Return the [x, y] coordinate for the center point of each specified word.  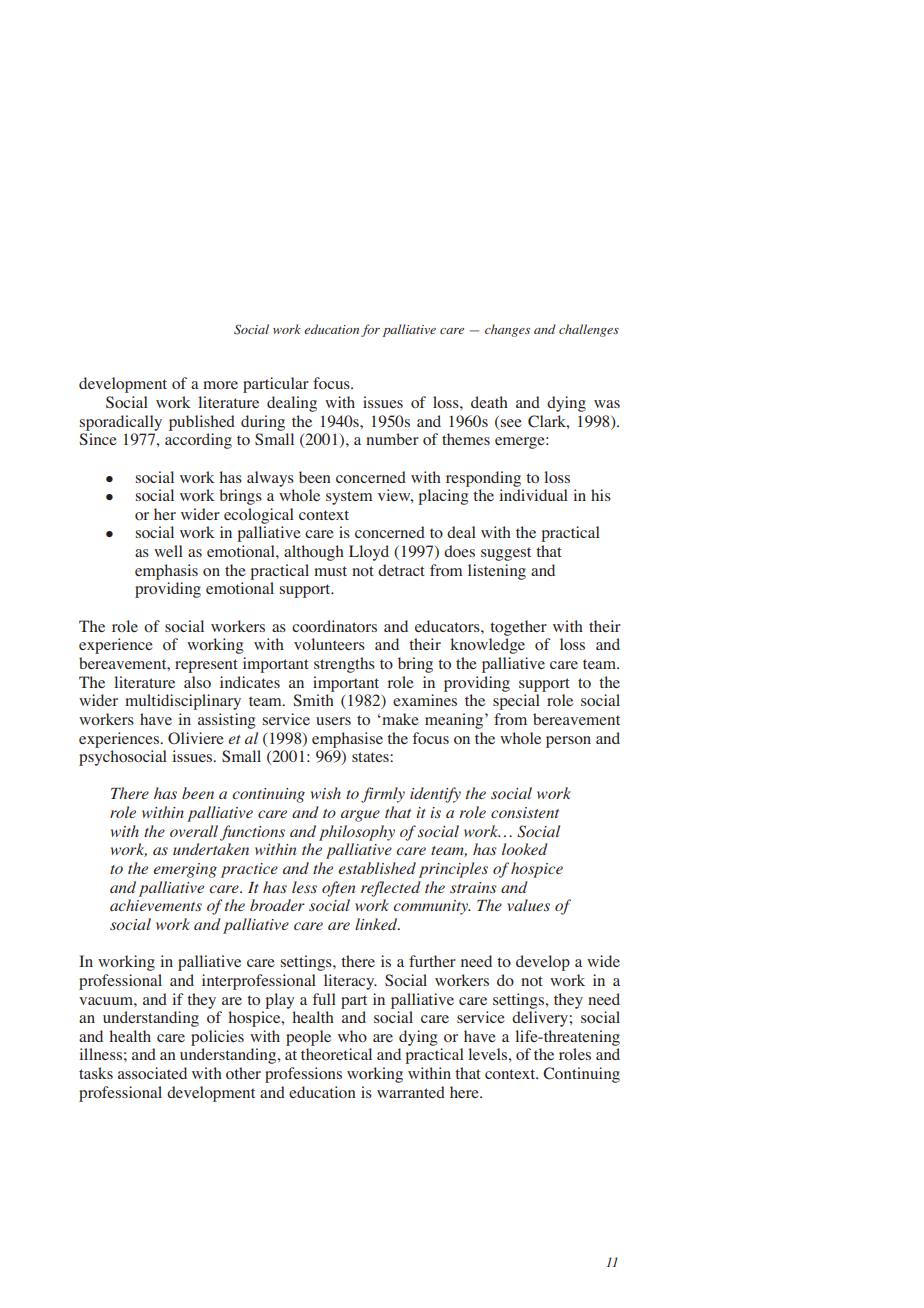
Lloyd [369, 553]
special [516, 702]
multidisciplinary [183, 702]
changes [507, 330]
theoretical [336, 1054]
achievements [156, 905]
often [338, 889]
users [333, 721]
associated [152, 1073]
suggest [506, 554]
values [529, 905]
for [370, 330]
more [220, 385]
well [168, 551]
